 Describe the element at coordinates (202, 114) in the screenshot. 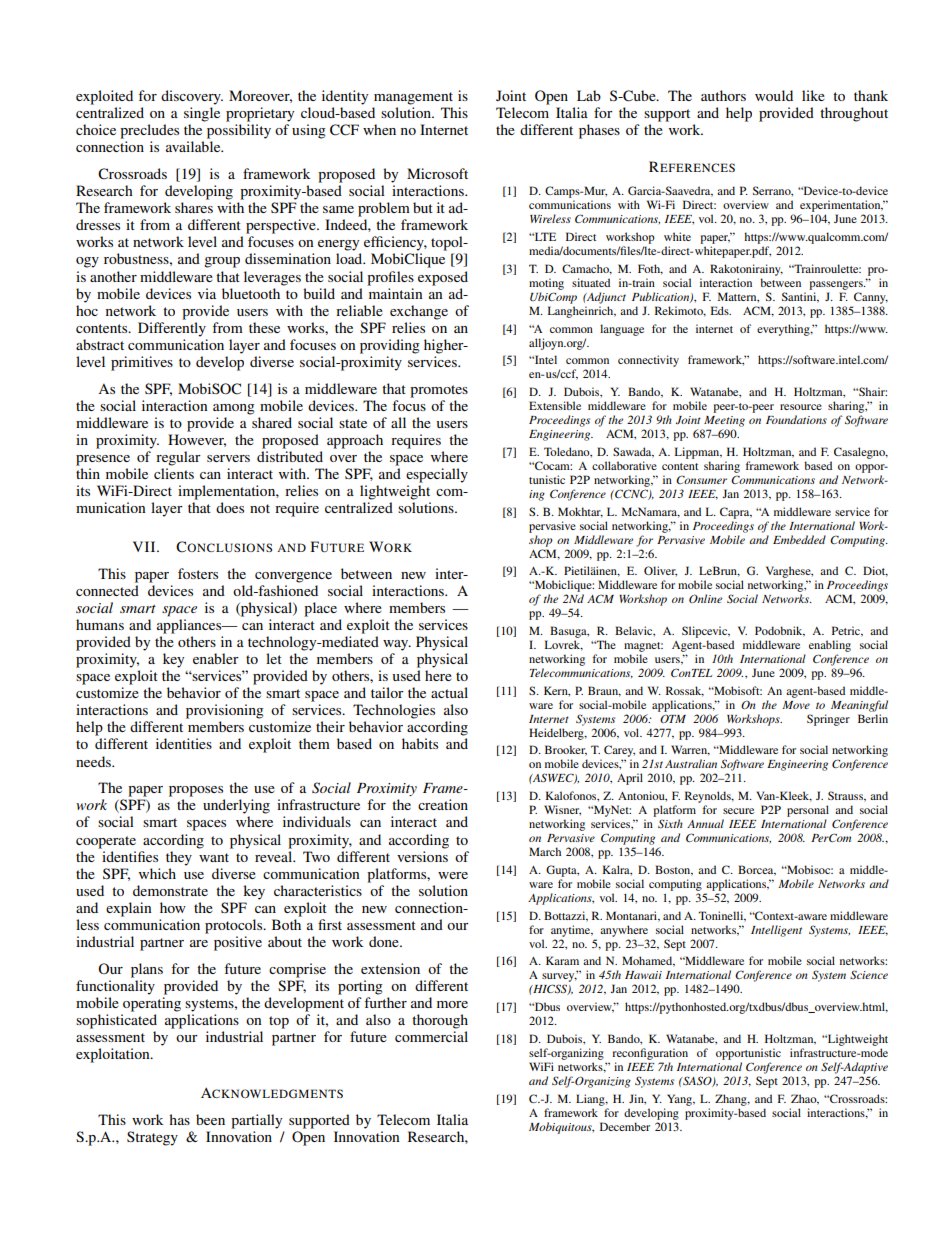

I see `single` at that location.
